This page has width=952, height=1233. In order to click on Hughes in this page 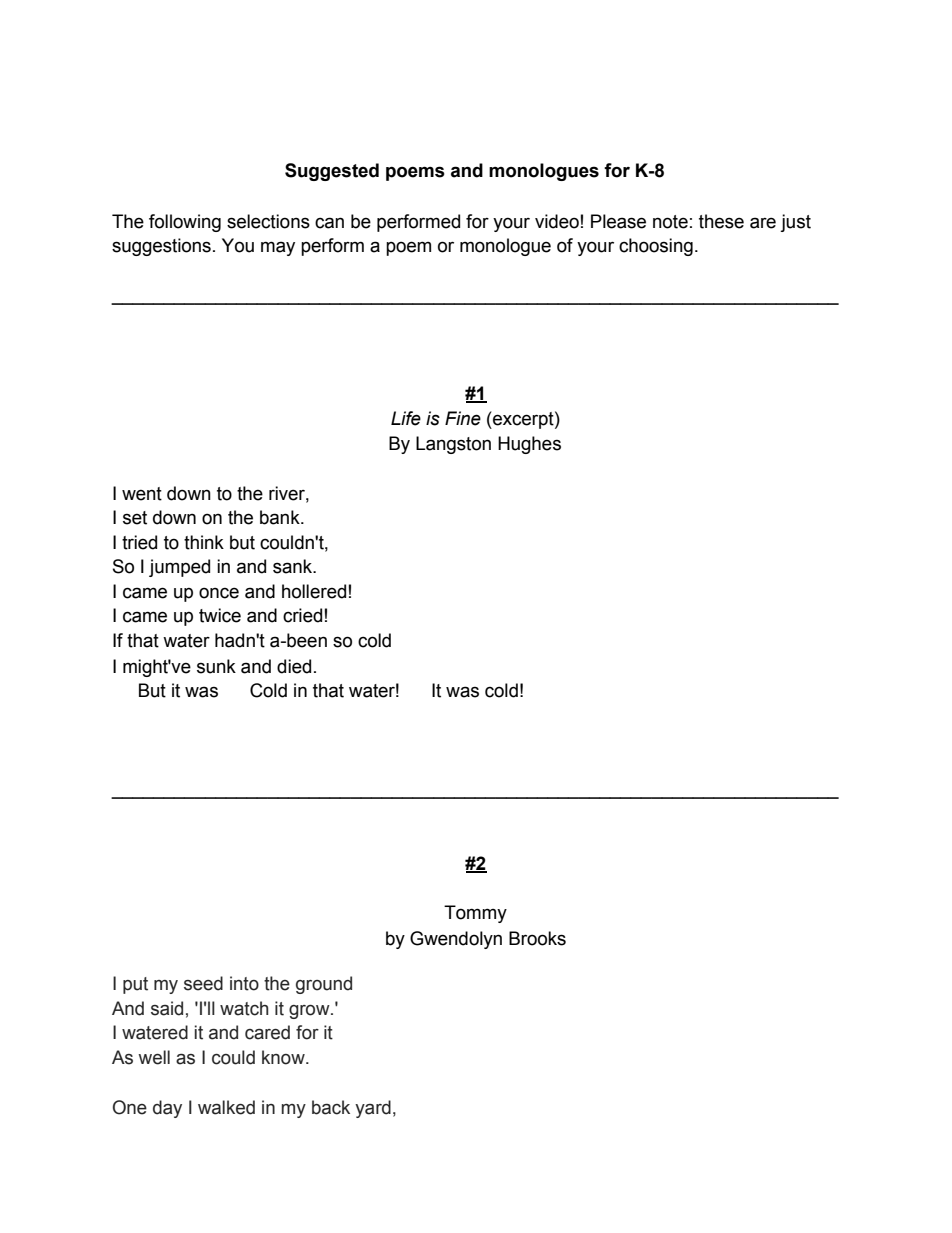, I will do `click(529, 445)`.
